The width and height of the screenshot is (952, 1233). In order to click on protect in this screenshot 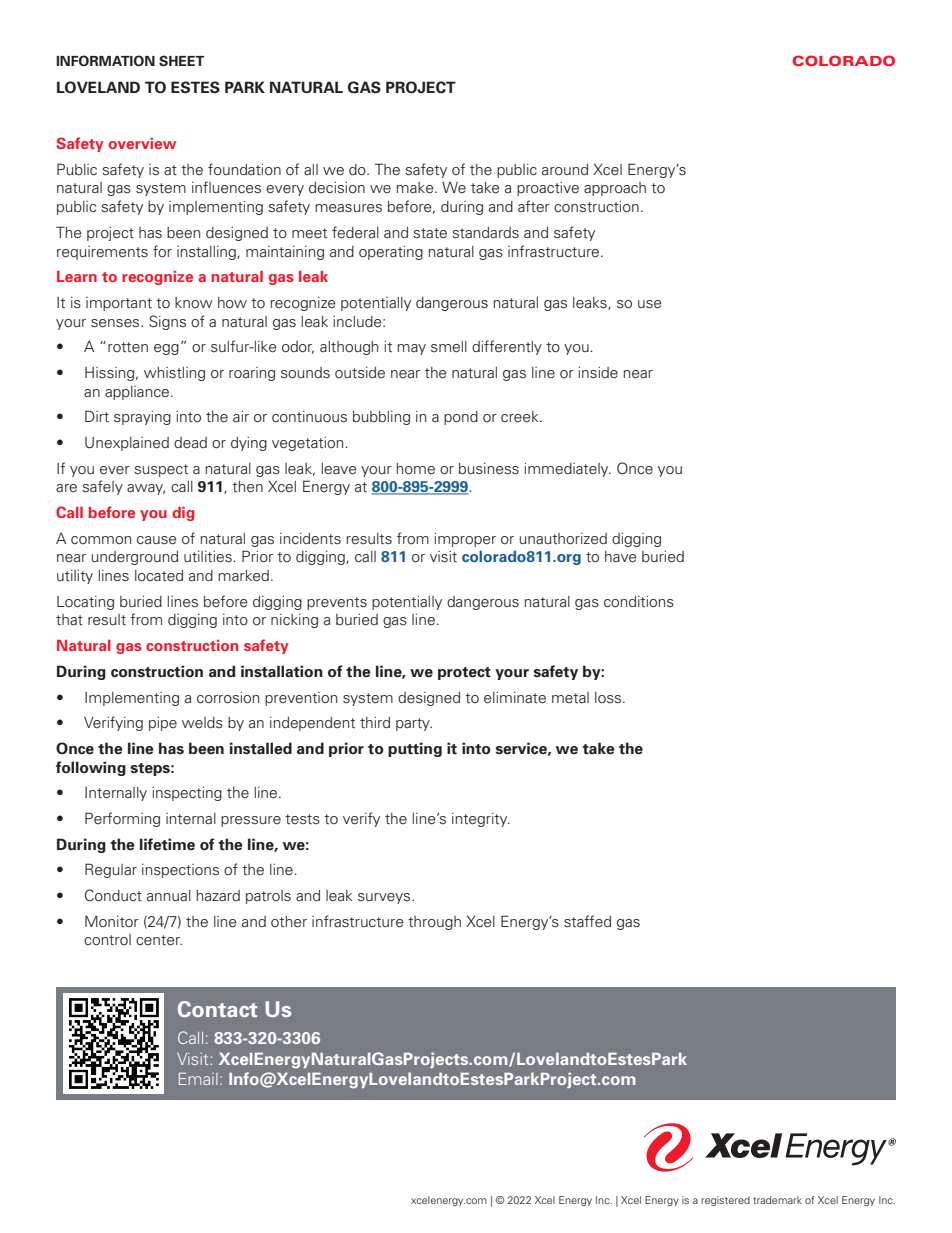, I will do `click(464, 673)`.
